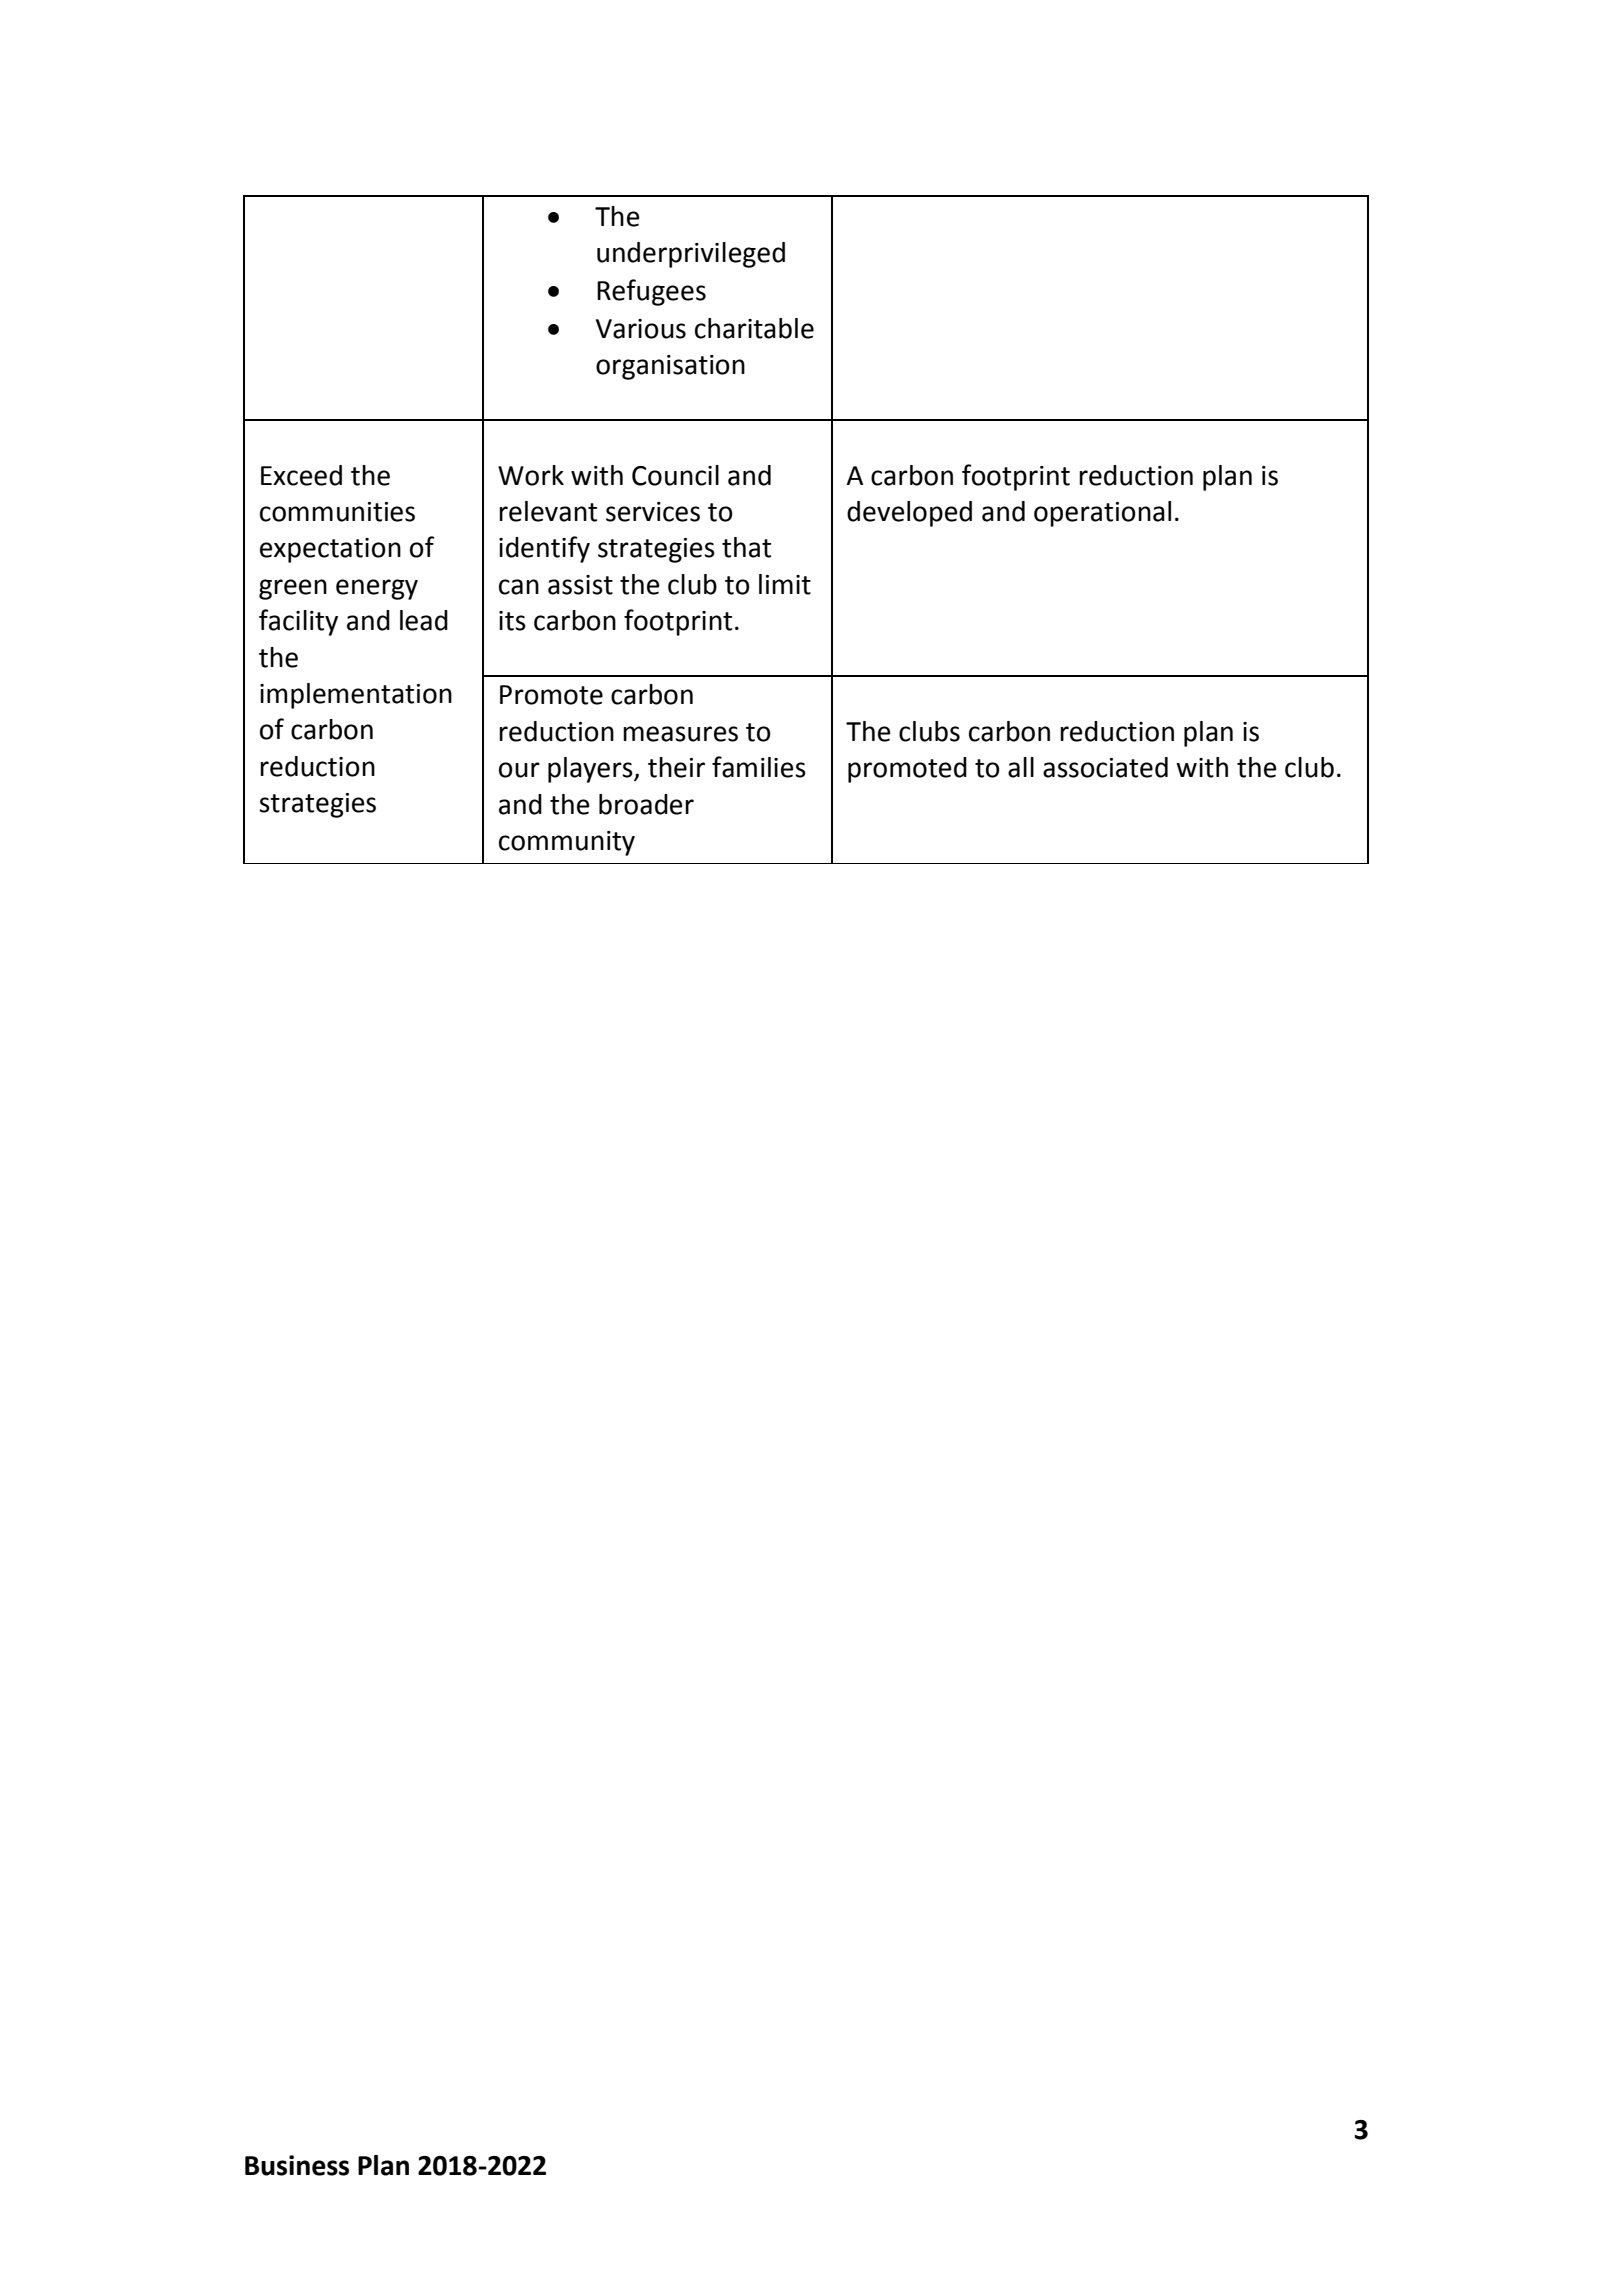  What do you see at coordinates (1021, 767) in the screenshot?
I see `all` at bounding box center [1021, 767].
